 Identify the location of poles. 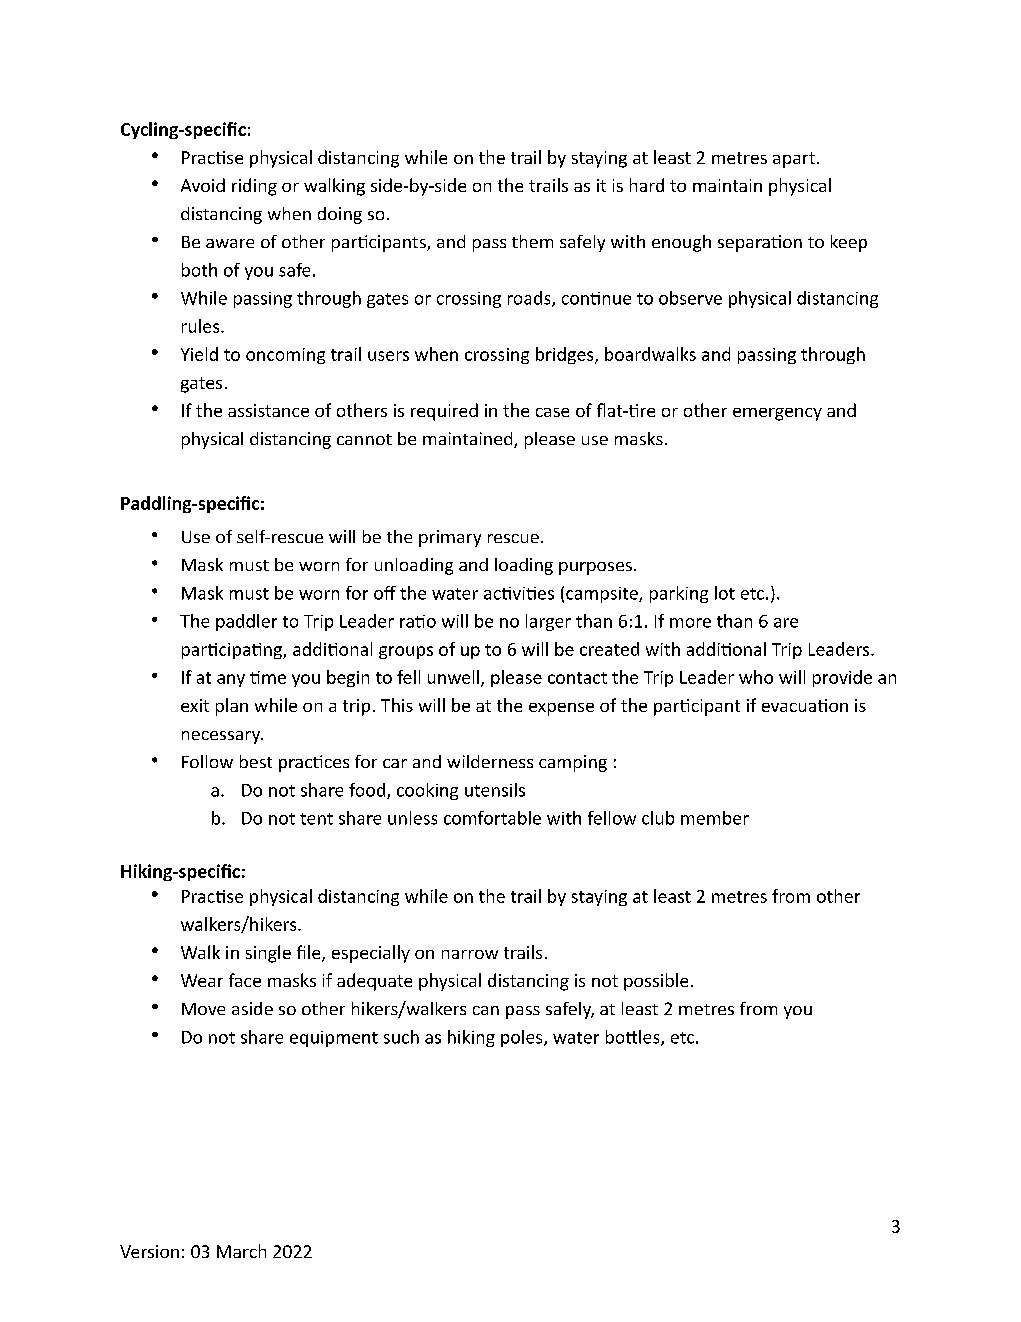
(523, 1038).
